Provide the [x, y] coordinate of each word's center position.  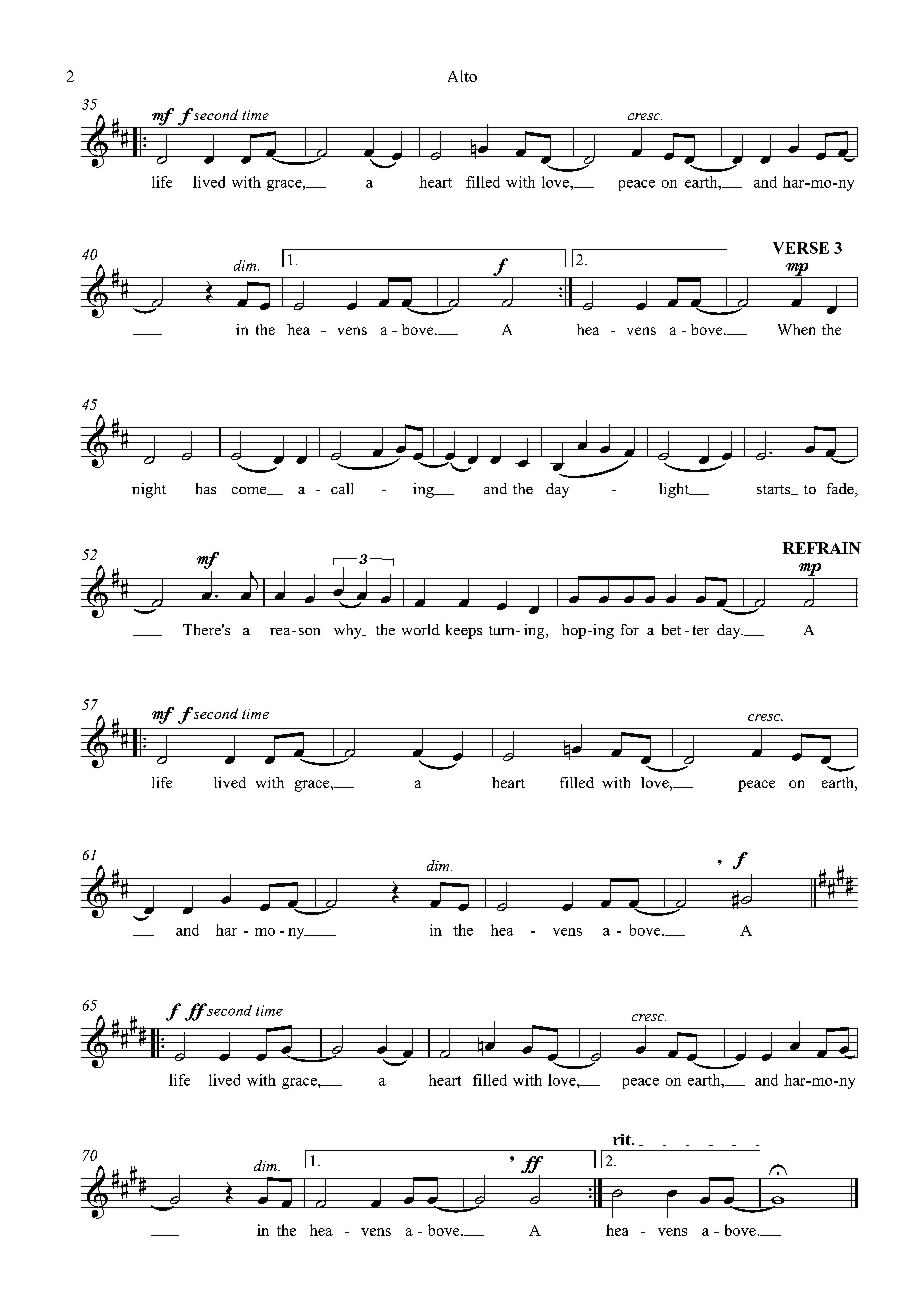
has [206, 488]
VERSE [801, 248]
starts [775, 490]
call [342, 488]
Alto [462, 76]
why [349, 631]
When [796, 329]
